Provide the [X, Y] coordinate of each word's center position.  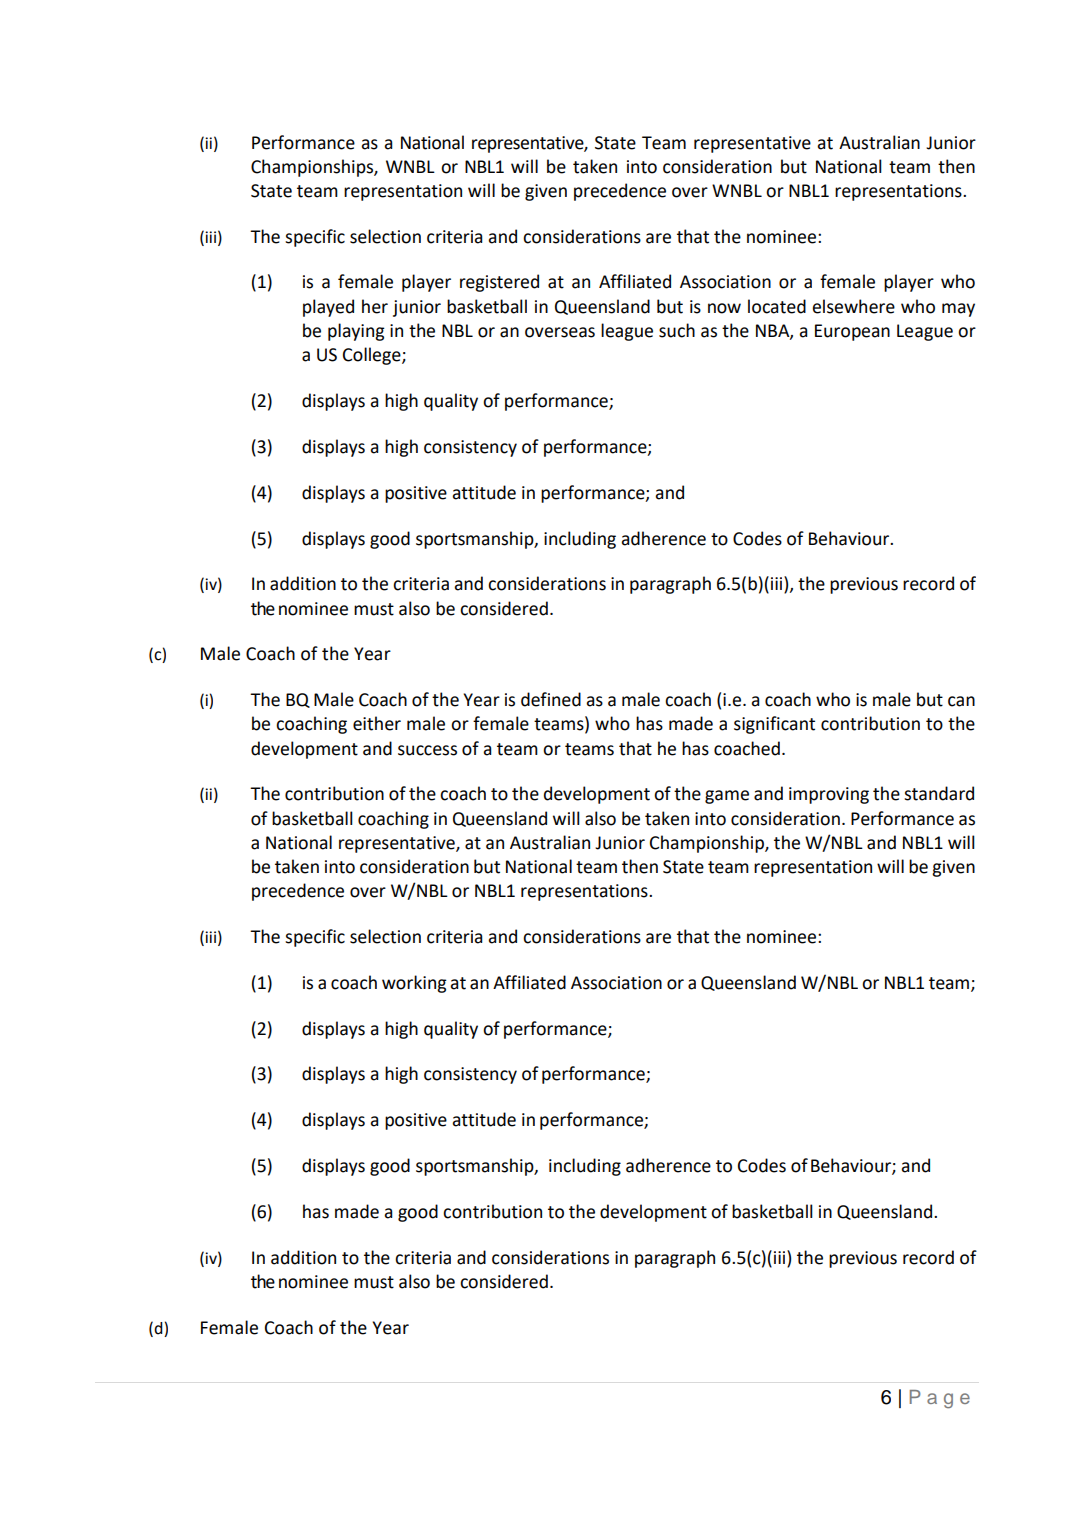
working [414, 984]
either [377, 723]
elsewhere [853, 306]
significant [774, 725]
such [677, 330]
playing [356, 332]
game [727, 797]
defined [551, 699]
